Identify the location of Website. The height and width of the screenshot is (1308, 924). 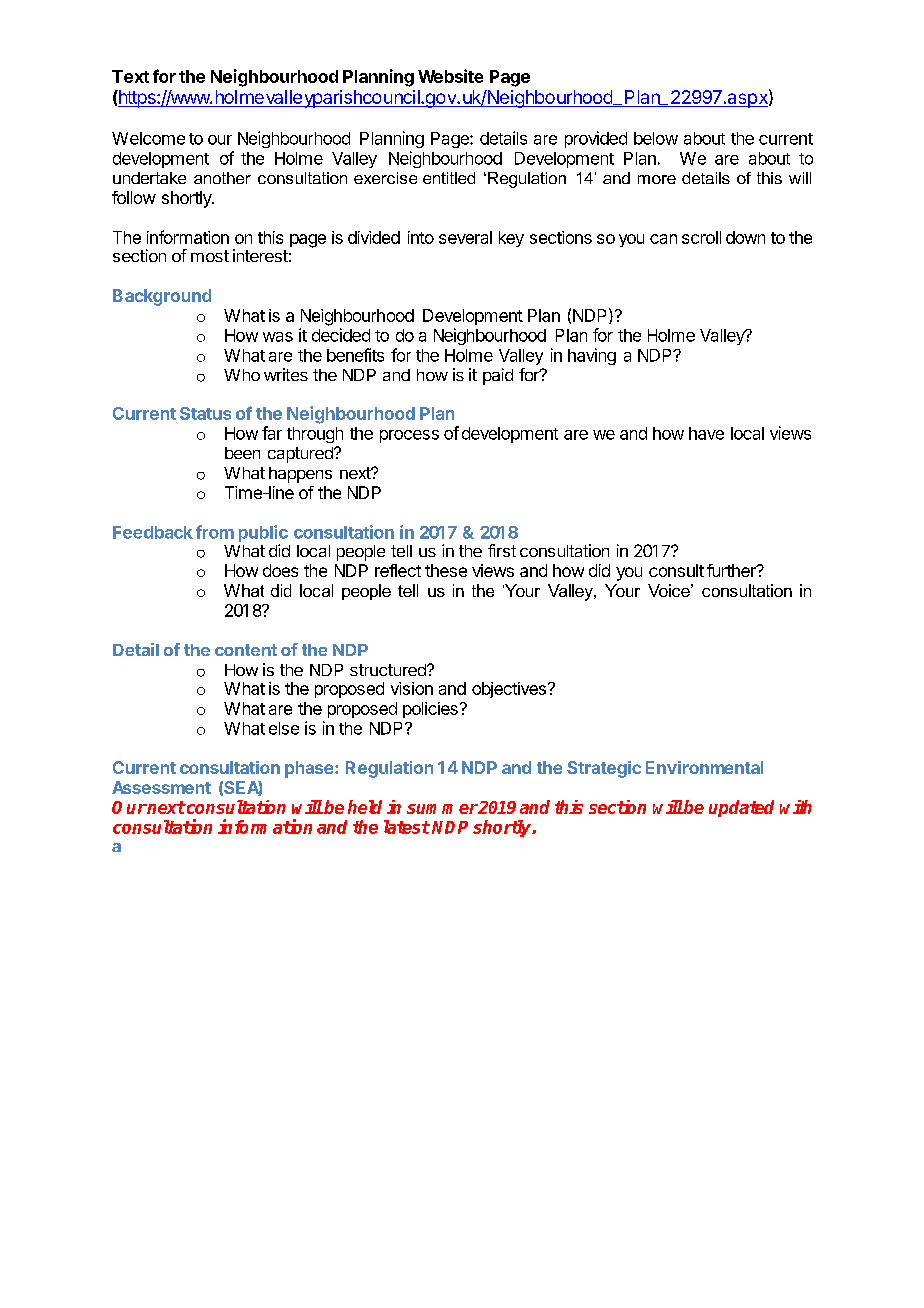
(450, 76).
